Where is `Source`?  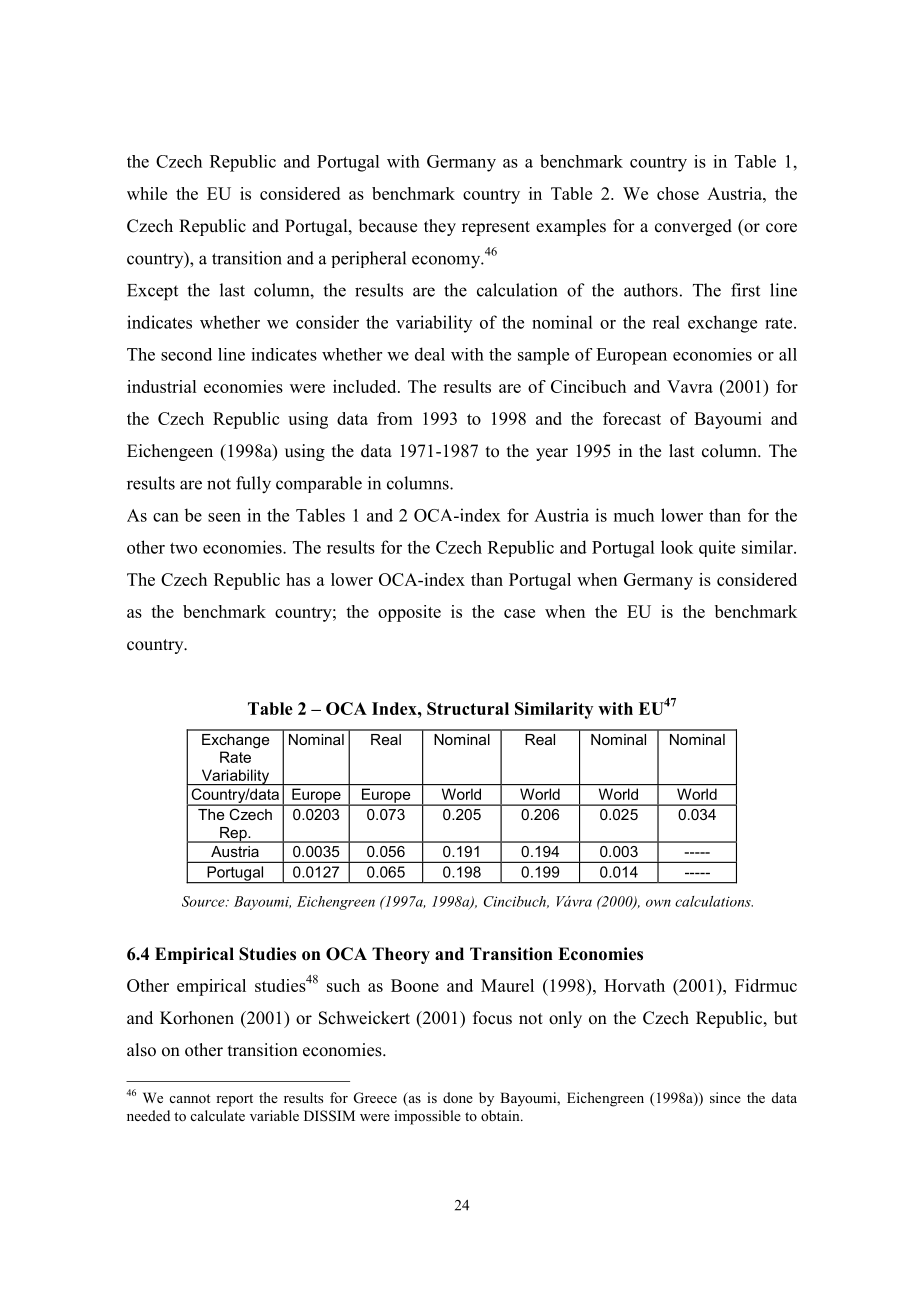 Source is located at coordinates (204, 901).
